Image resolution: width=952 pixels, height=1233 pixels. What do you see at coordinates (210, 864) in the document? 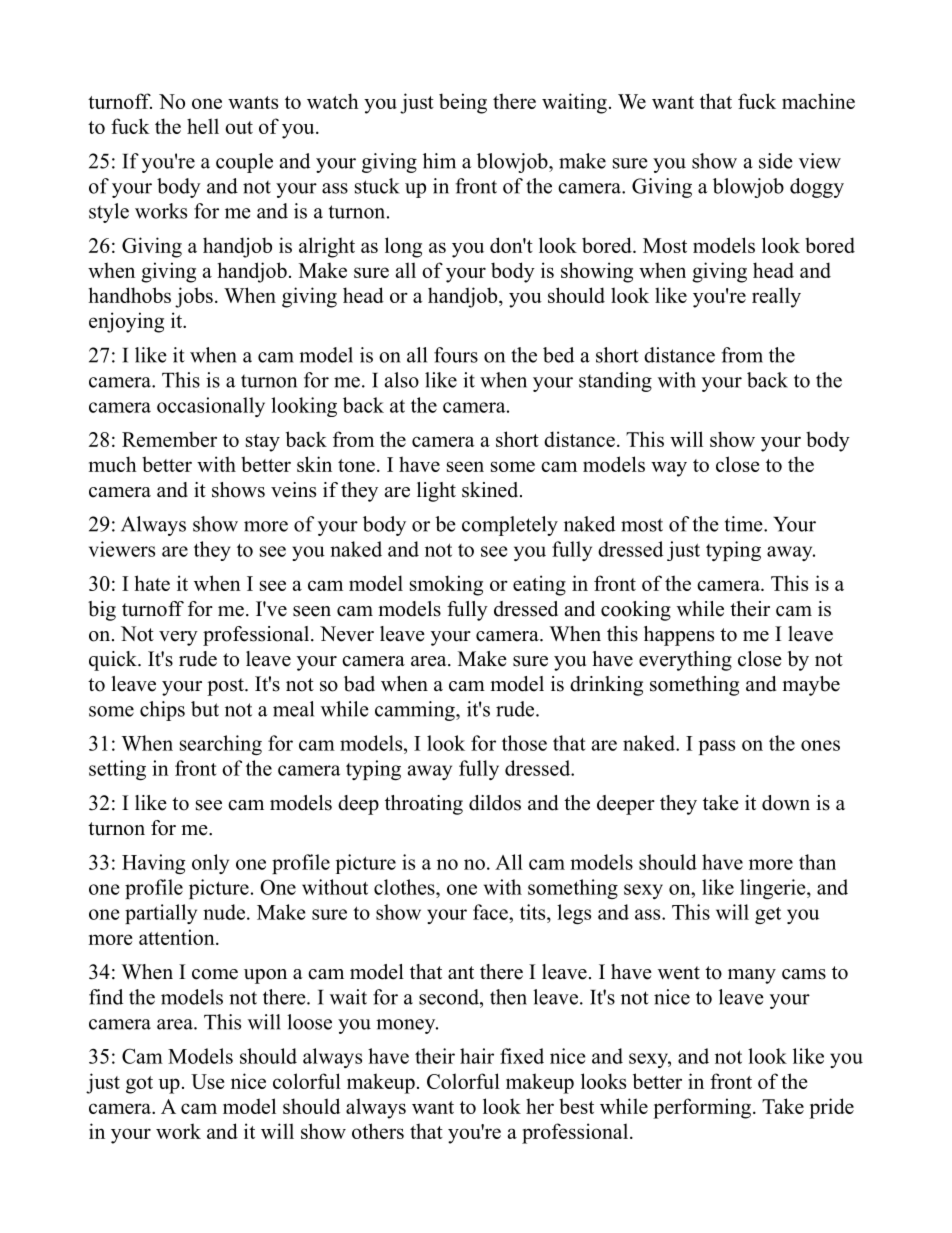
I see `only` at bounding box center [210, 864].
